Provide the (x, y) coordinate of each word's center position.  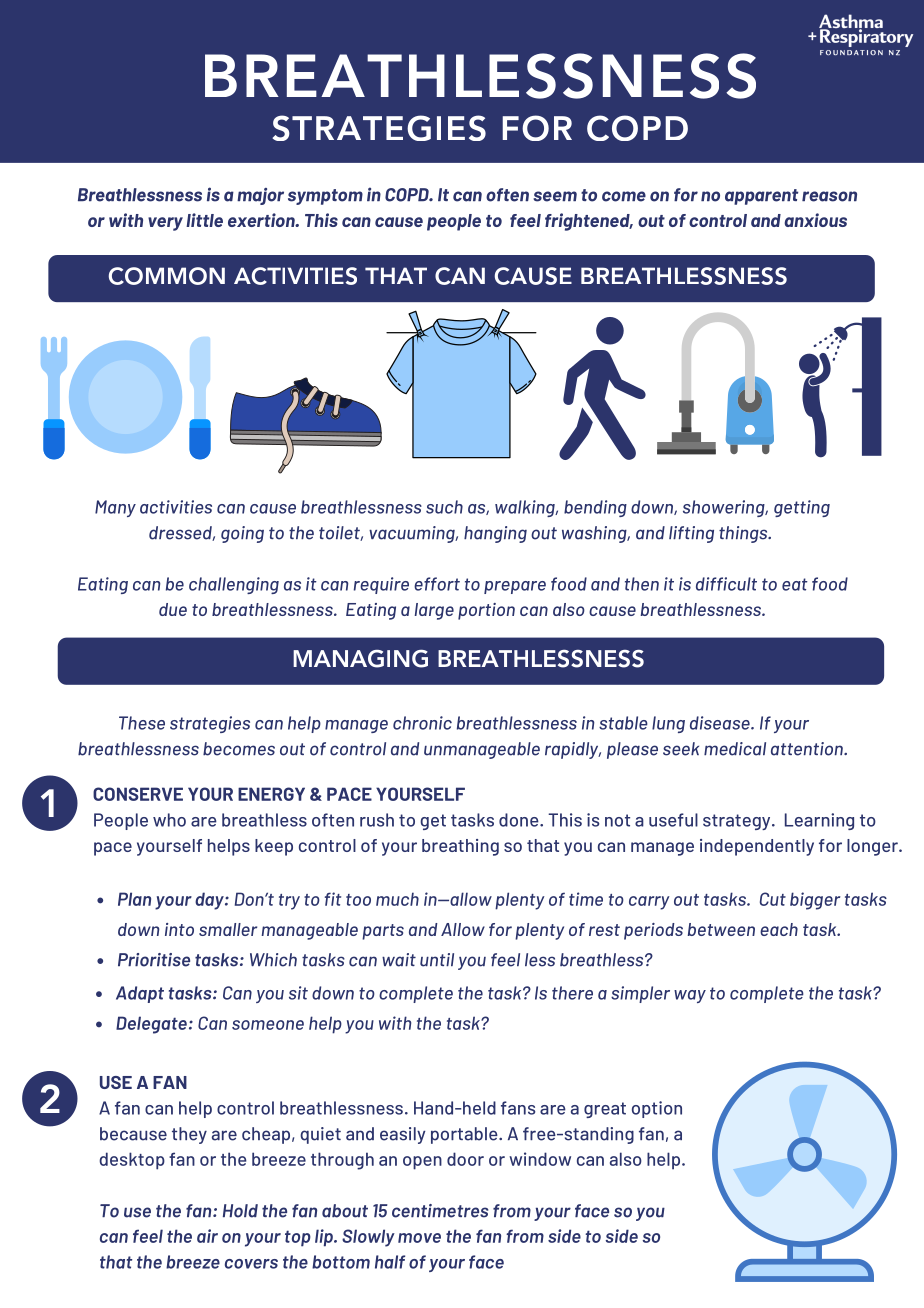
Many (115, 508)
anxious (815, 220)
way (690, 996)
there (572, 993)
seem (555, 196)
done (520, 820)
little (204, 220)
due (173, 609)
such (444, 507)
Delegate (151, 1025)
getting (802, 508)
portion (486, 611)
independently (757, 847)
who (169, 820)
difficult (726, 584)
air (207, 1236)
